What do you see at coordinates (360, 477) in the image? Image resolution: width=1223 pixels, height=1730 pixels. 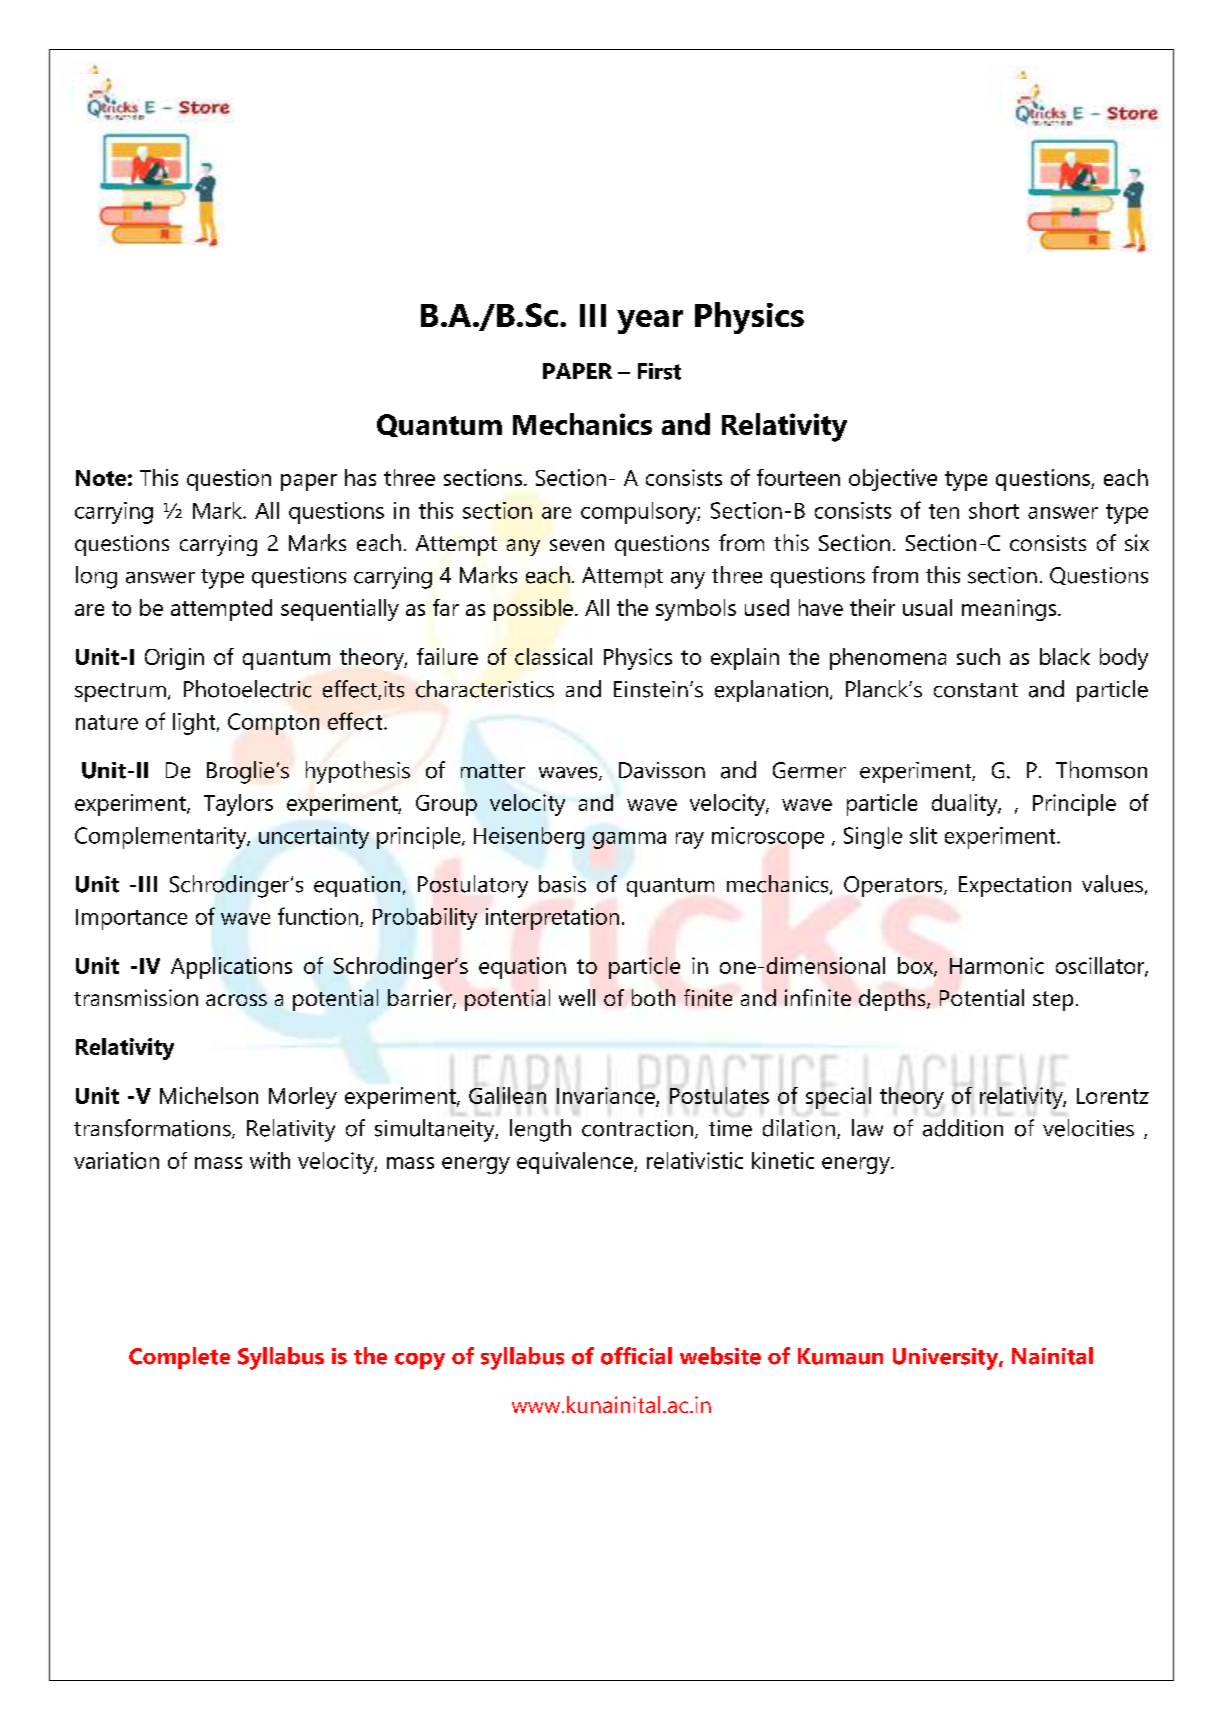 I see `has` at bounding box center [360, 477].
